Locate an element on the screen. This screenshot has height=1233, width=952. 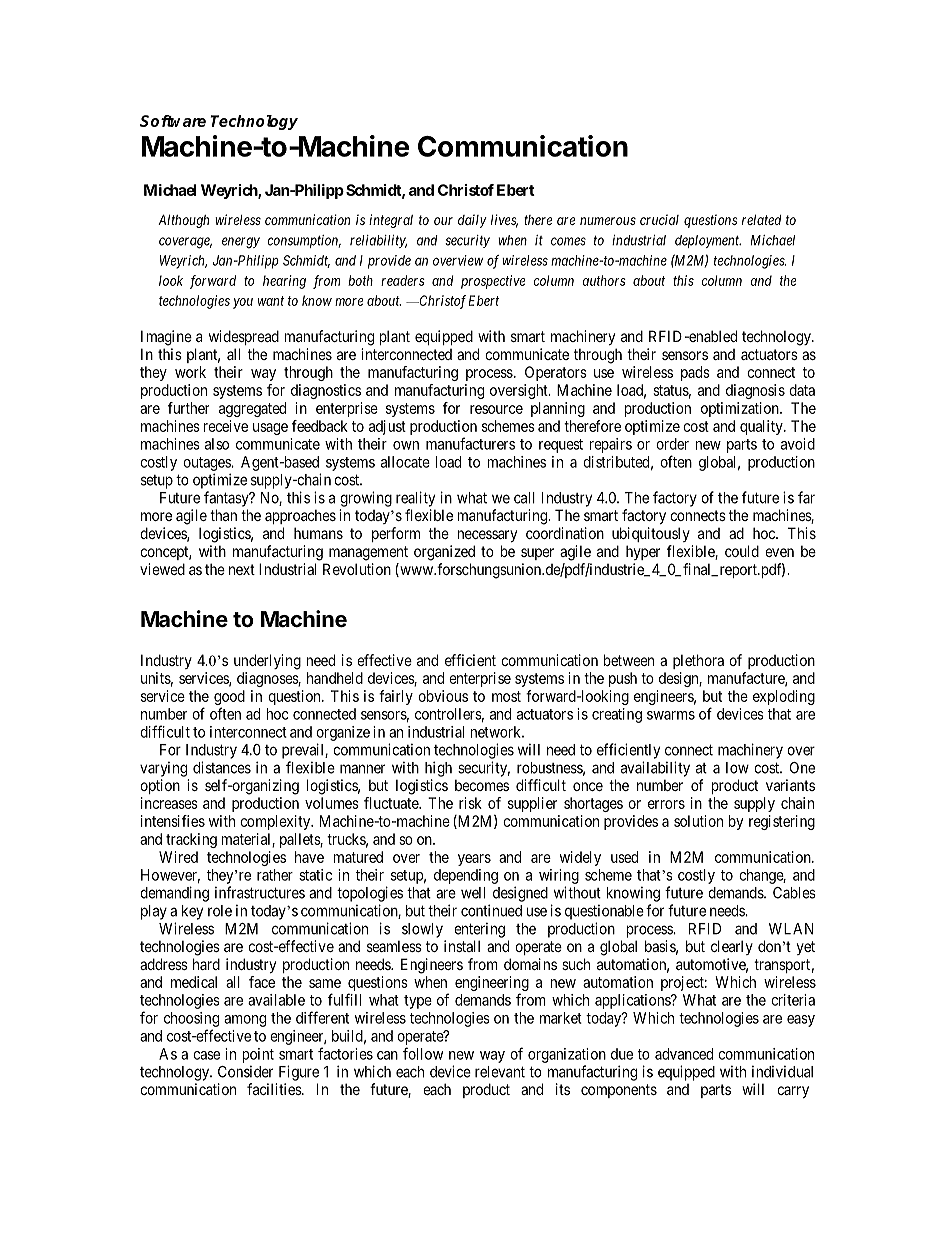
daily is located at coordinates (472, 221).
